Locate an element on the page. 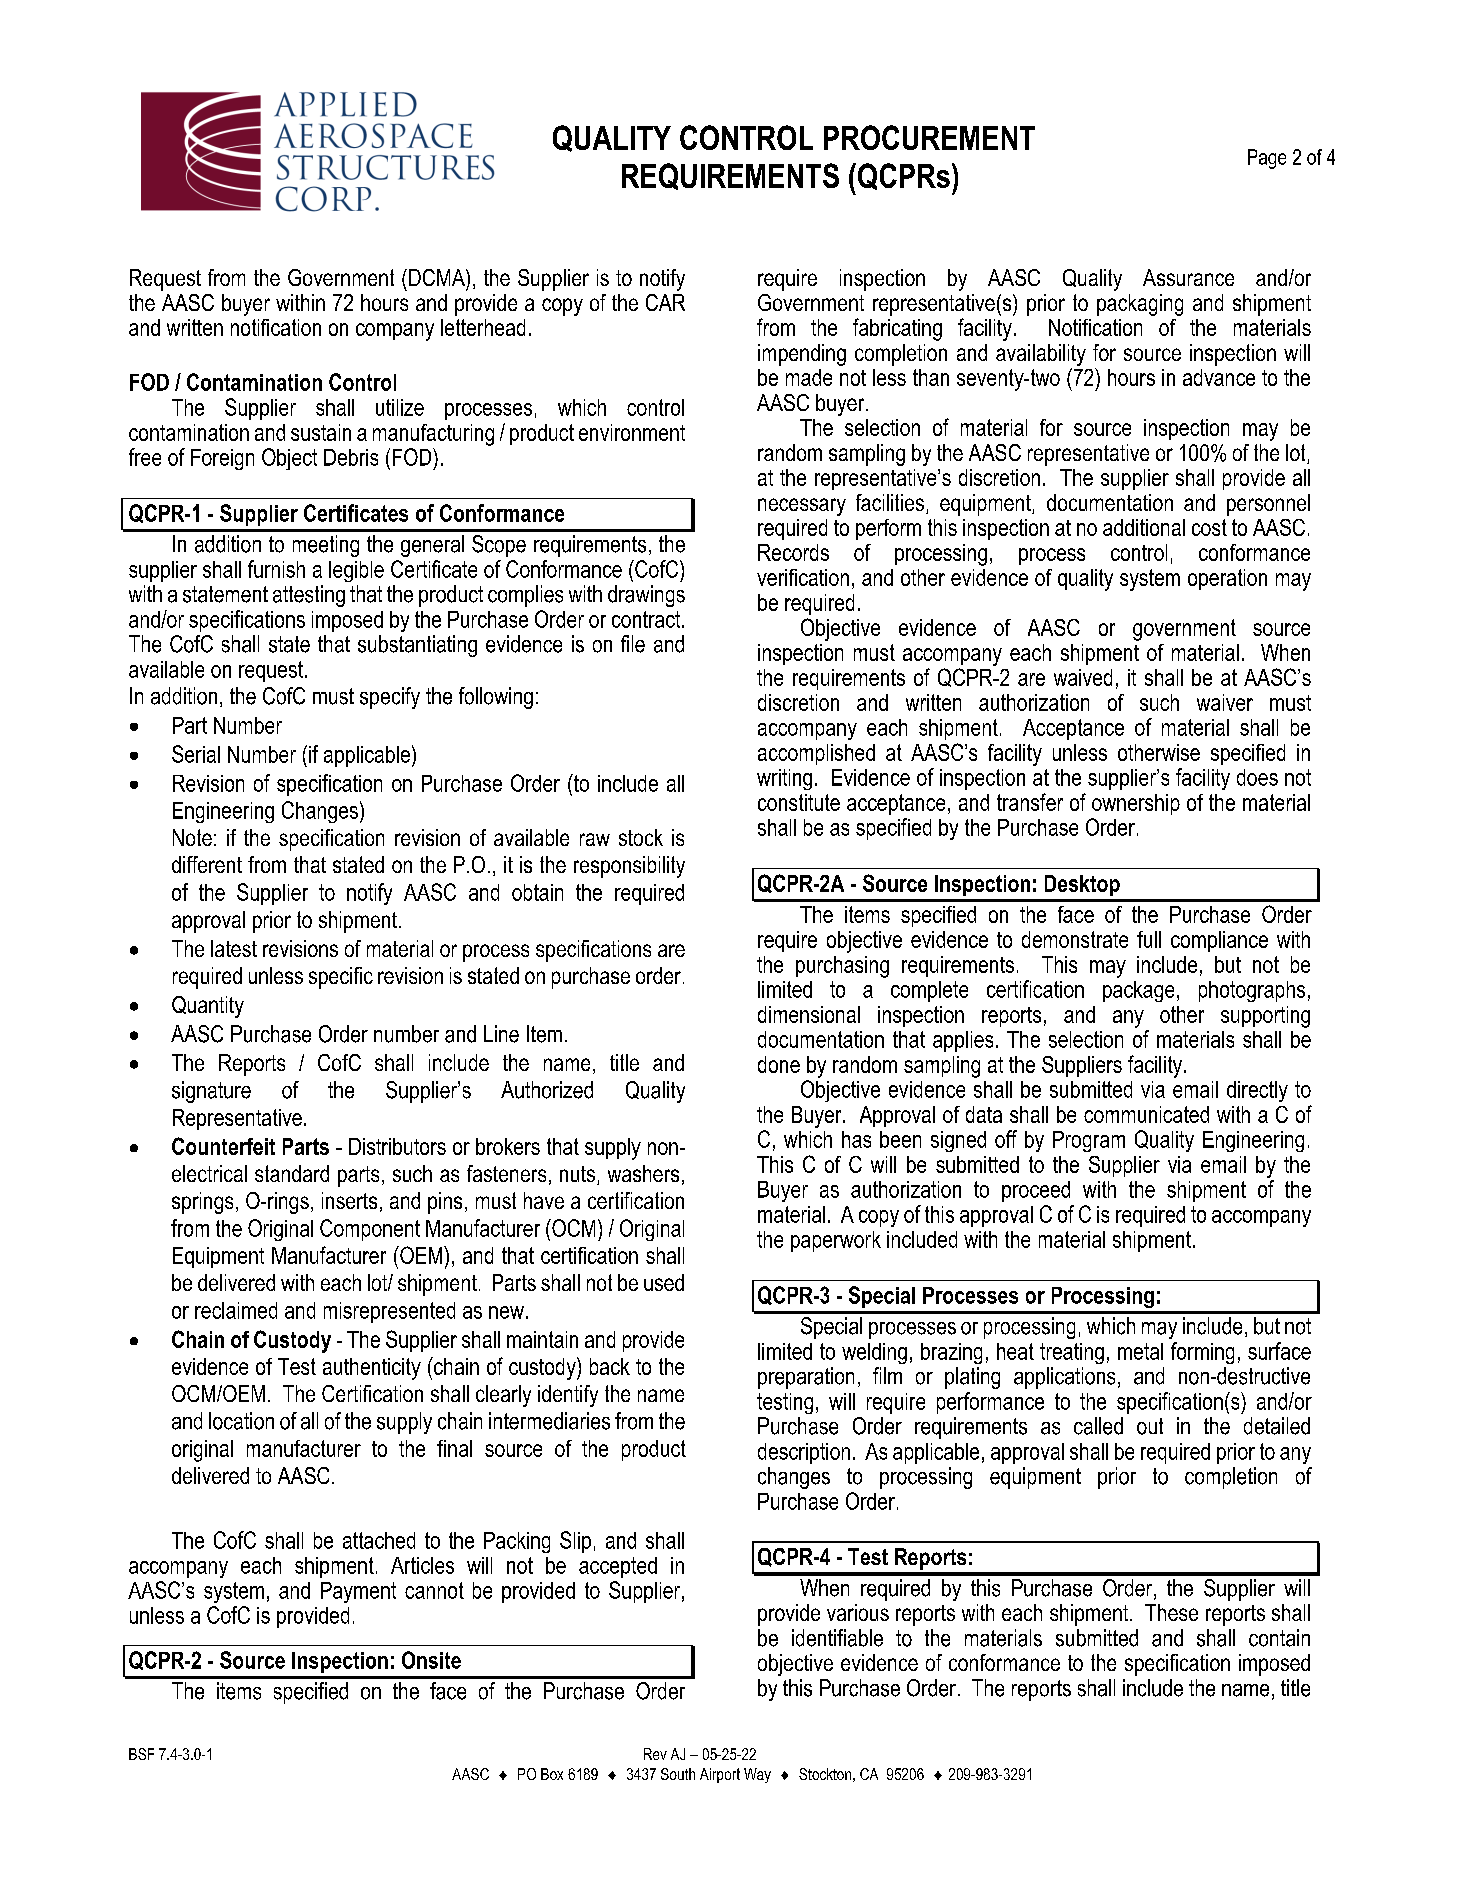  Quantity is located at coordinates (208, 1007).
